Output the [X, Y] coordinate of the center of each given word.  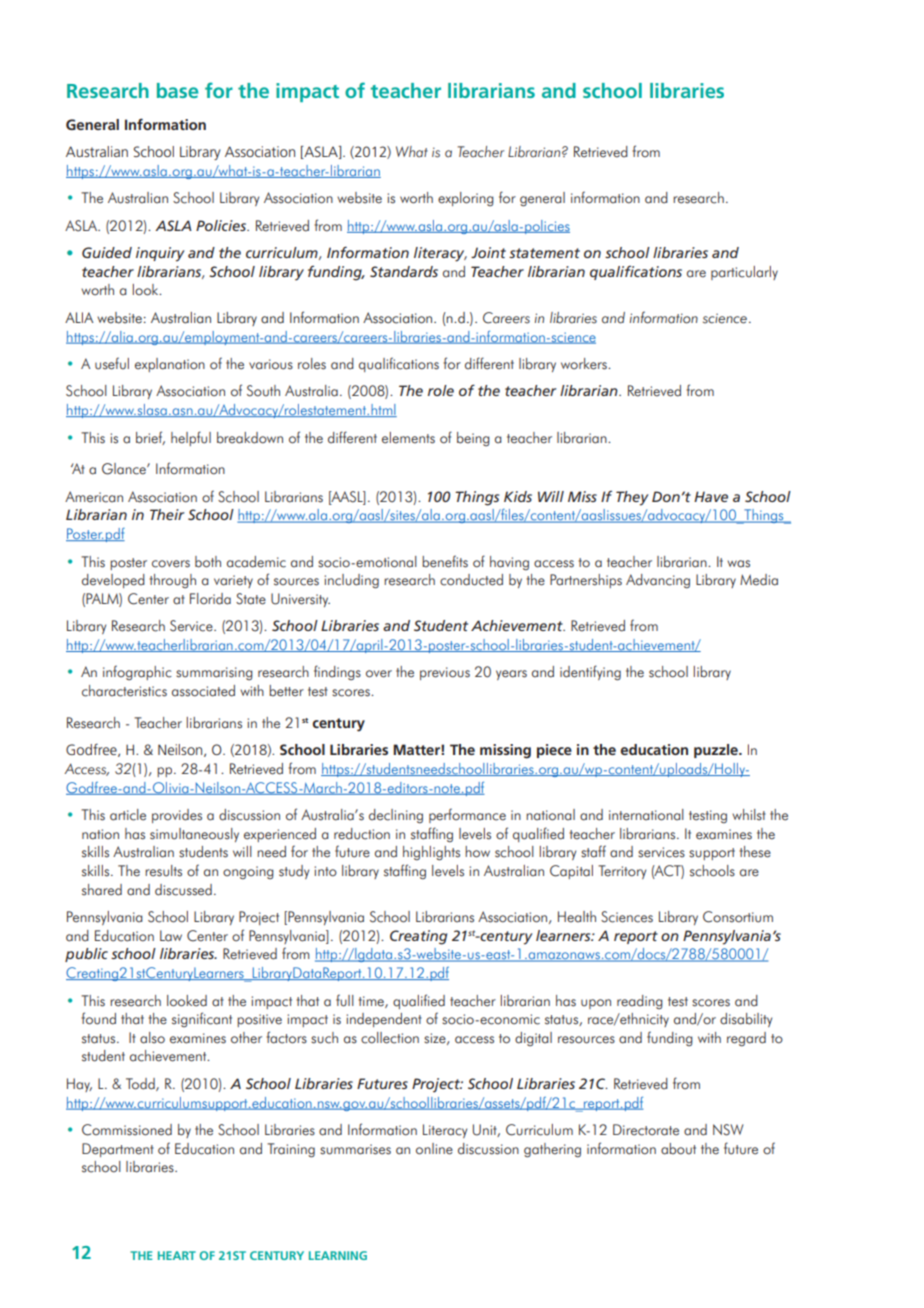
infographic [137, 672]
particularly [744, 273]
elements [408, 438]
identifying [590, 672]
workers [585, 364]
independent [384, 1020]
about [678, 1149]
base [177, 90]
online [434, 1149]
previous [445, 673]
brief [150, 438]
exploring [466, 199]
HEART [177, 1255]
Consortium [738, 917]
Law [171, 936]
